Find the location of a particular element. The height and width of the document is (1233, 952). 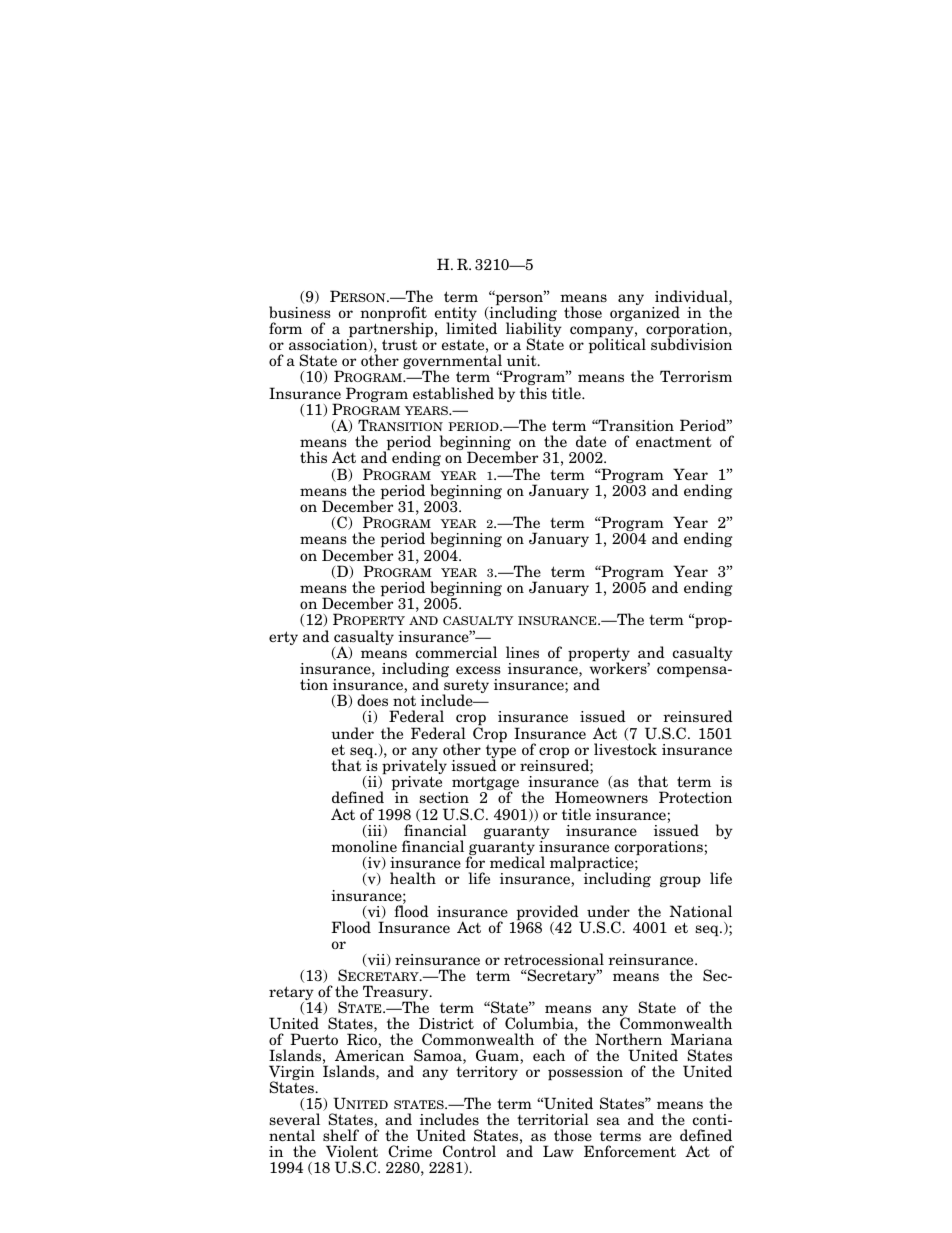

iii is located at coordinates (374, 831).
